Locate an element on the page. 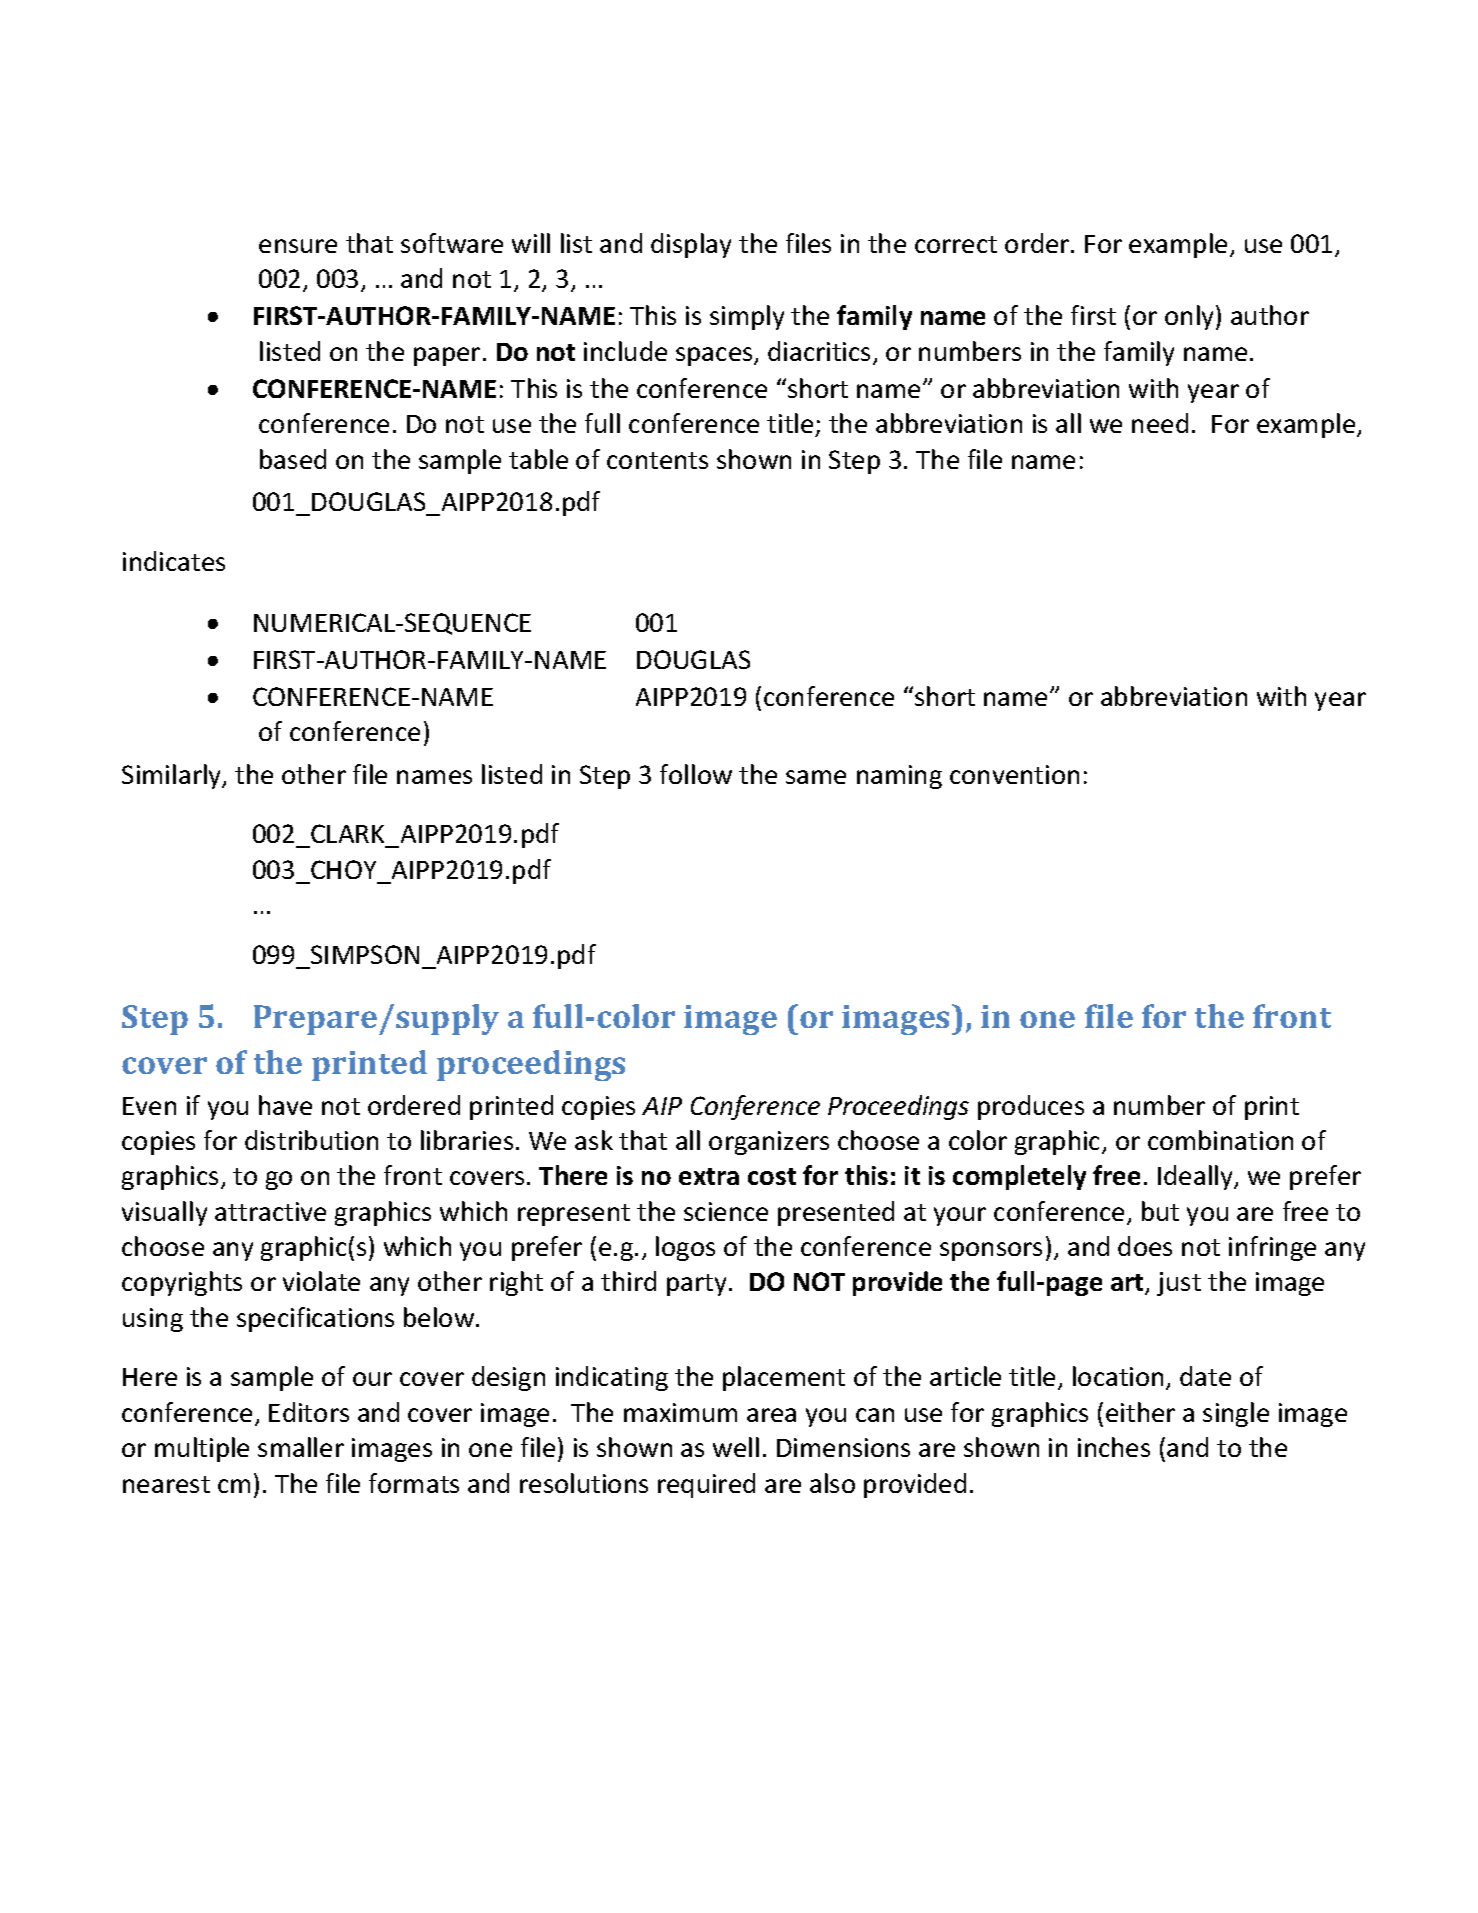 This image has width=1478, height=1913. smaller is located at coordinates (301, 1447).
